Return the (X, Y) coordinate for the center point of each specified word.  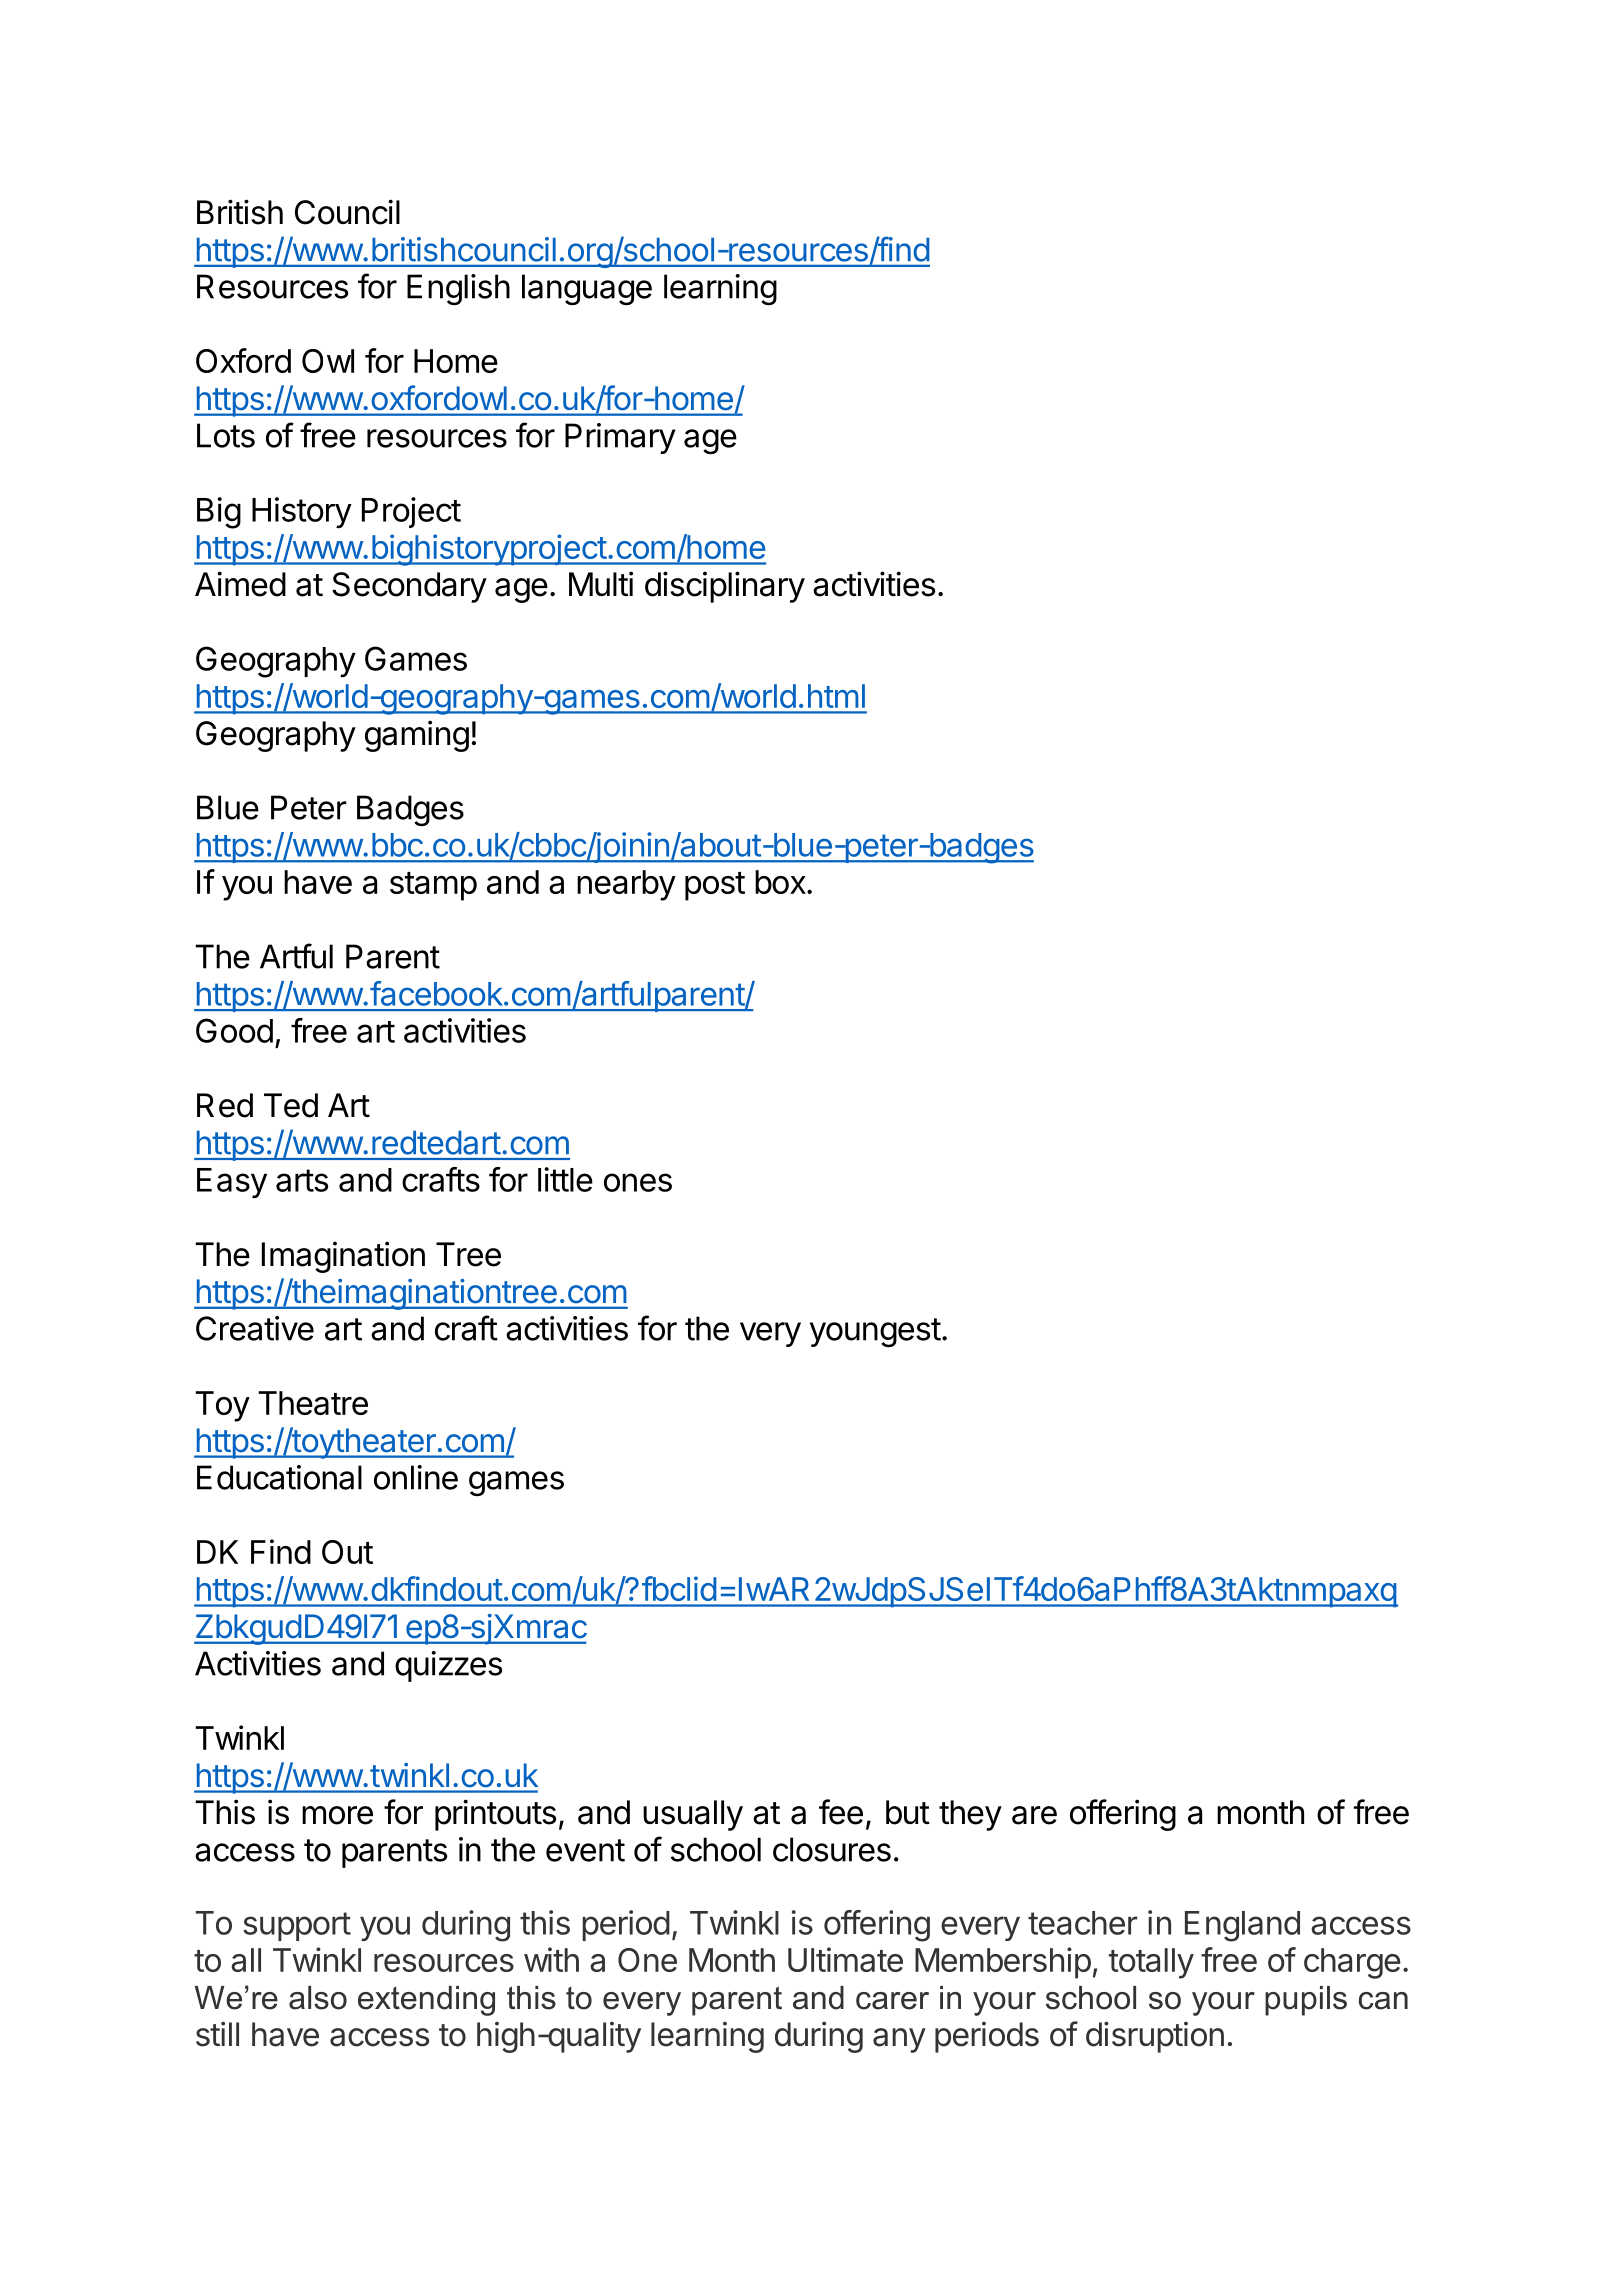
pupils (1306, 2001)
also (318, 1998)
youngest (875, 1333)
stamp (433, 886)
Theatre (313, 1403)
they (970, 1815)
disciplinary (725, 587)
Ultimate (845, 1959)
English (458, 289)
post (715, 886)
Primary (620, 438)
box (780, 882)
